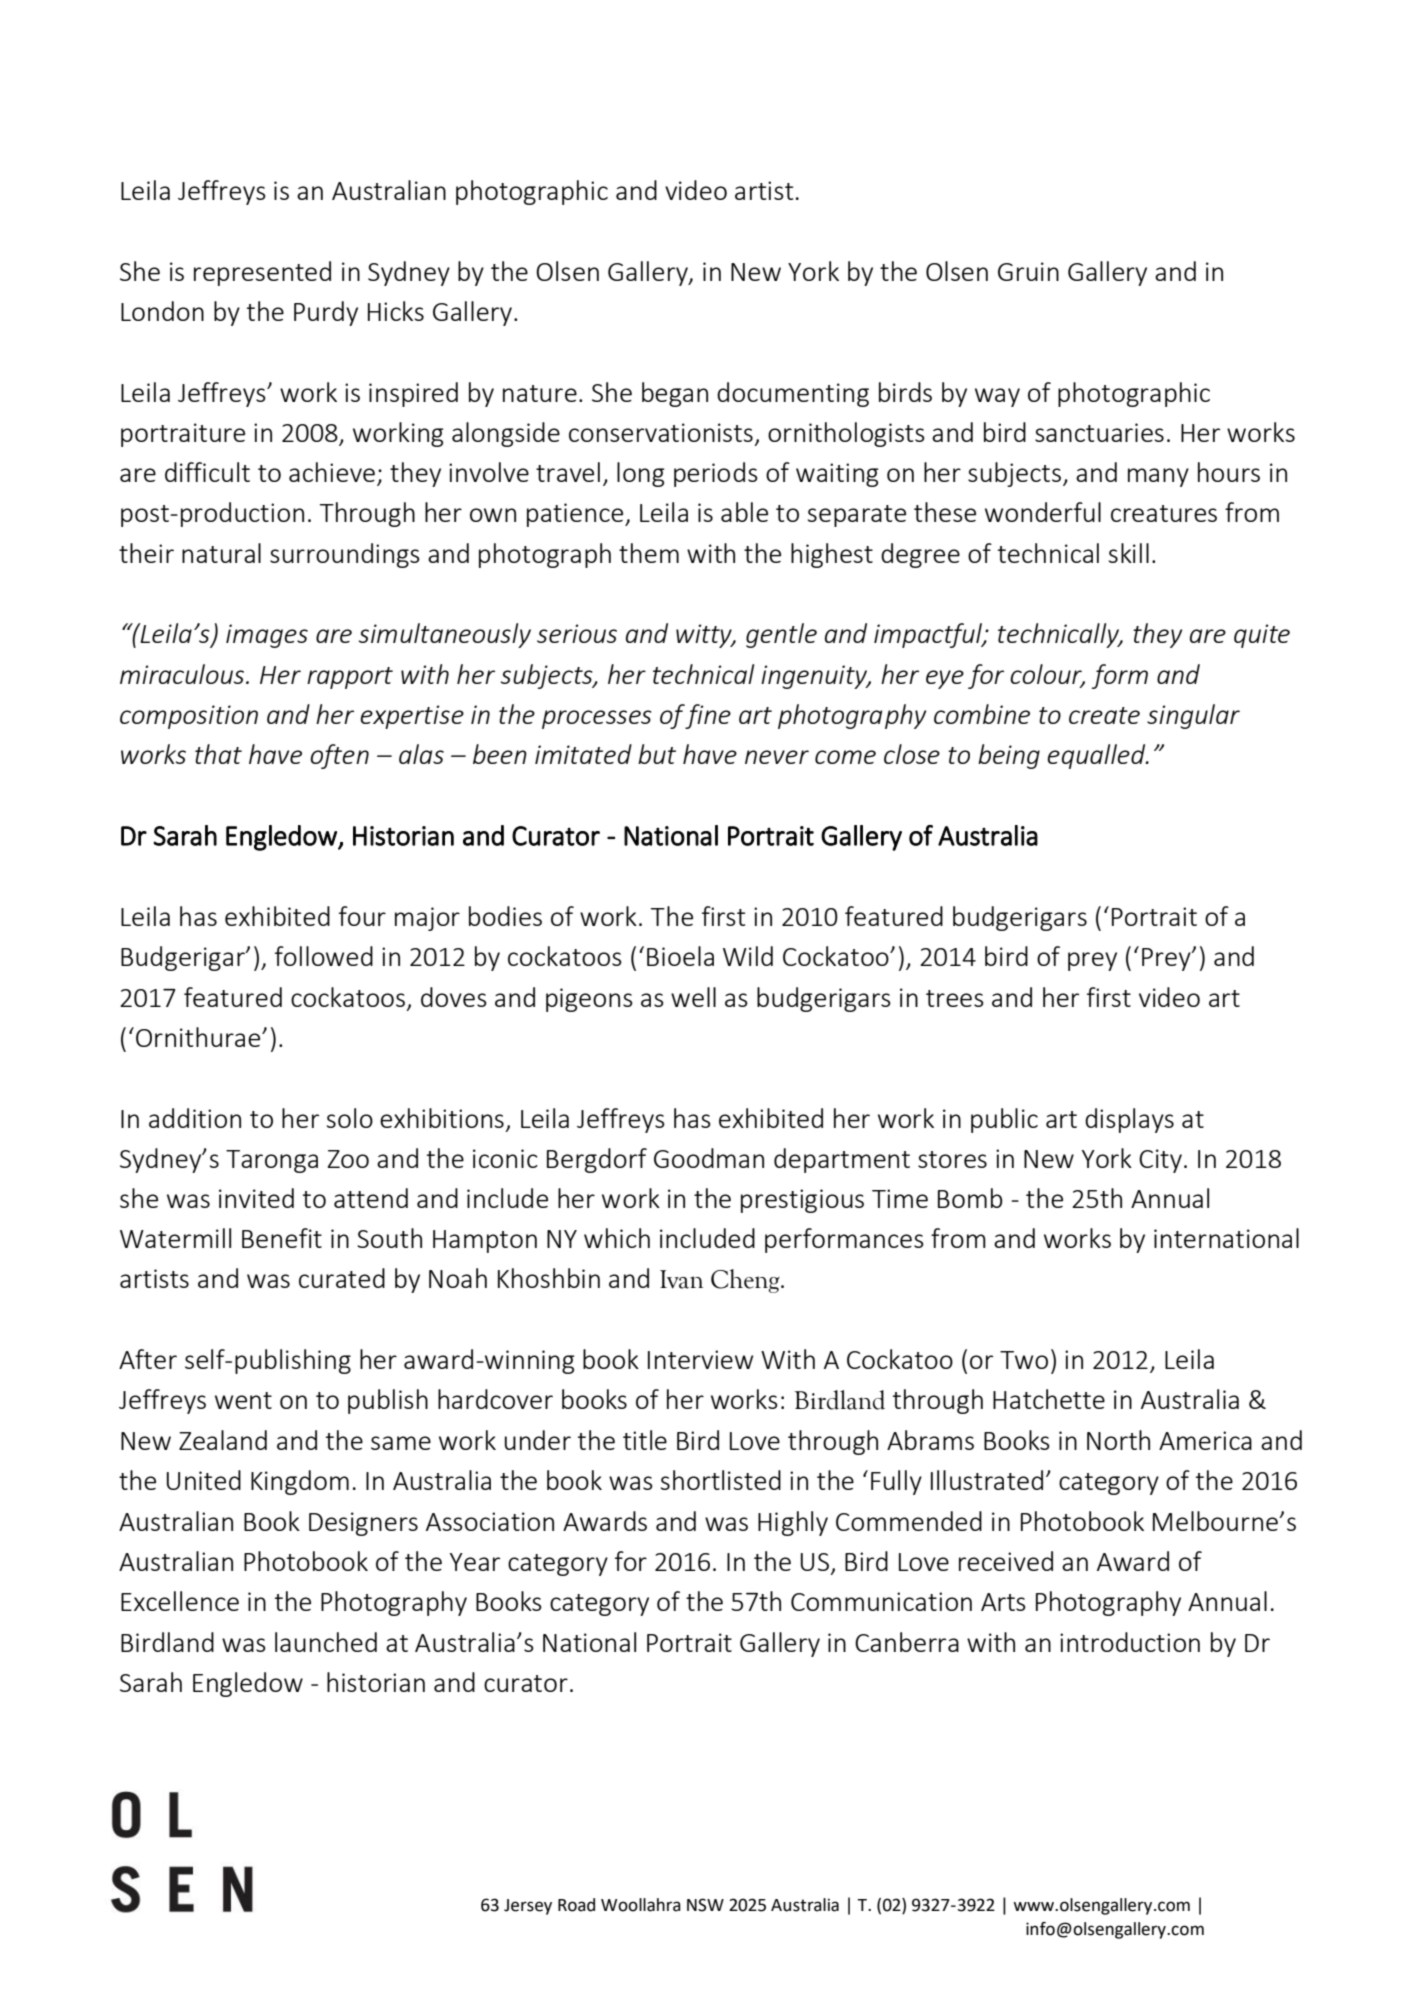  What do you see at coordinates (326, 313) in the screenshot?
I see `Purdy` at bounding box center [326, 313].
